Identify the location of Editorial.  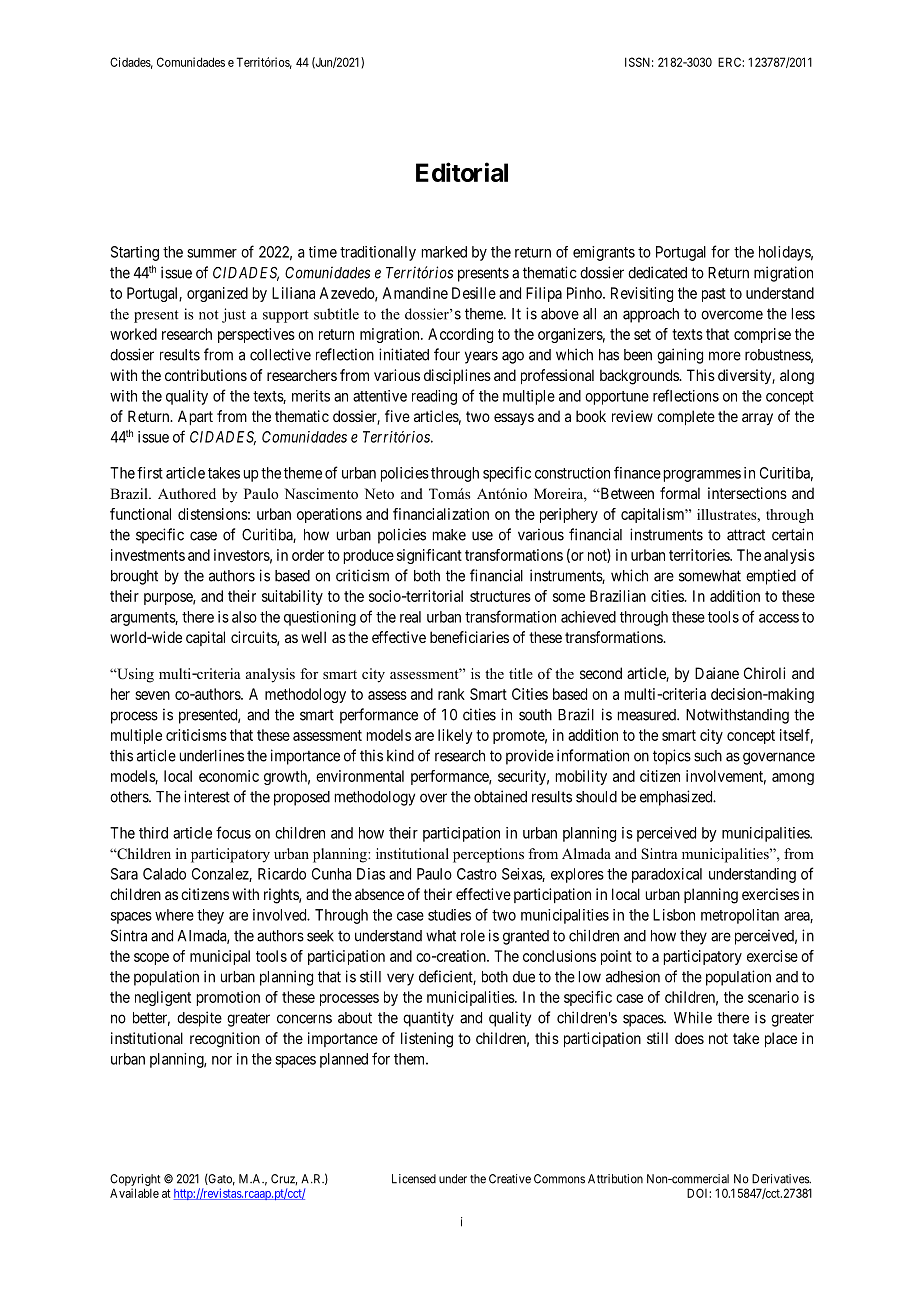
(462, 172).
